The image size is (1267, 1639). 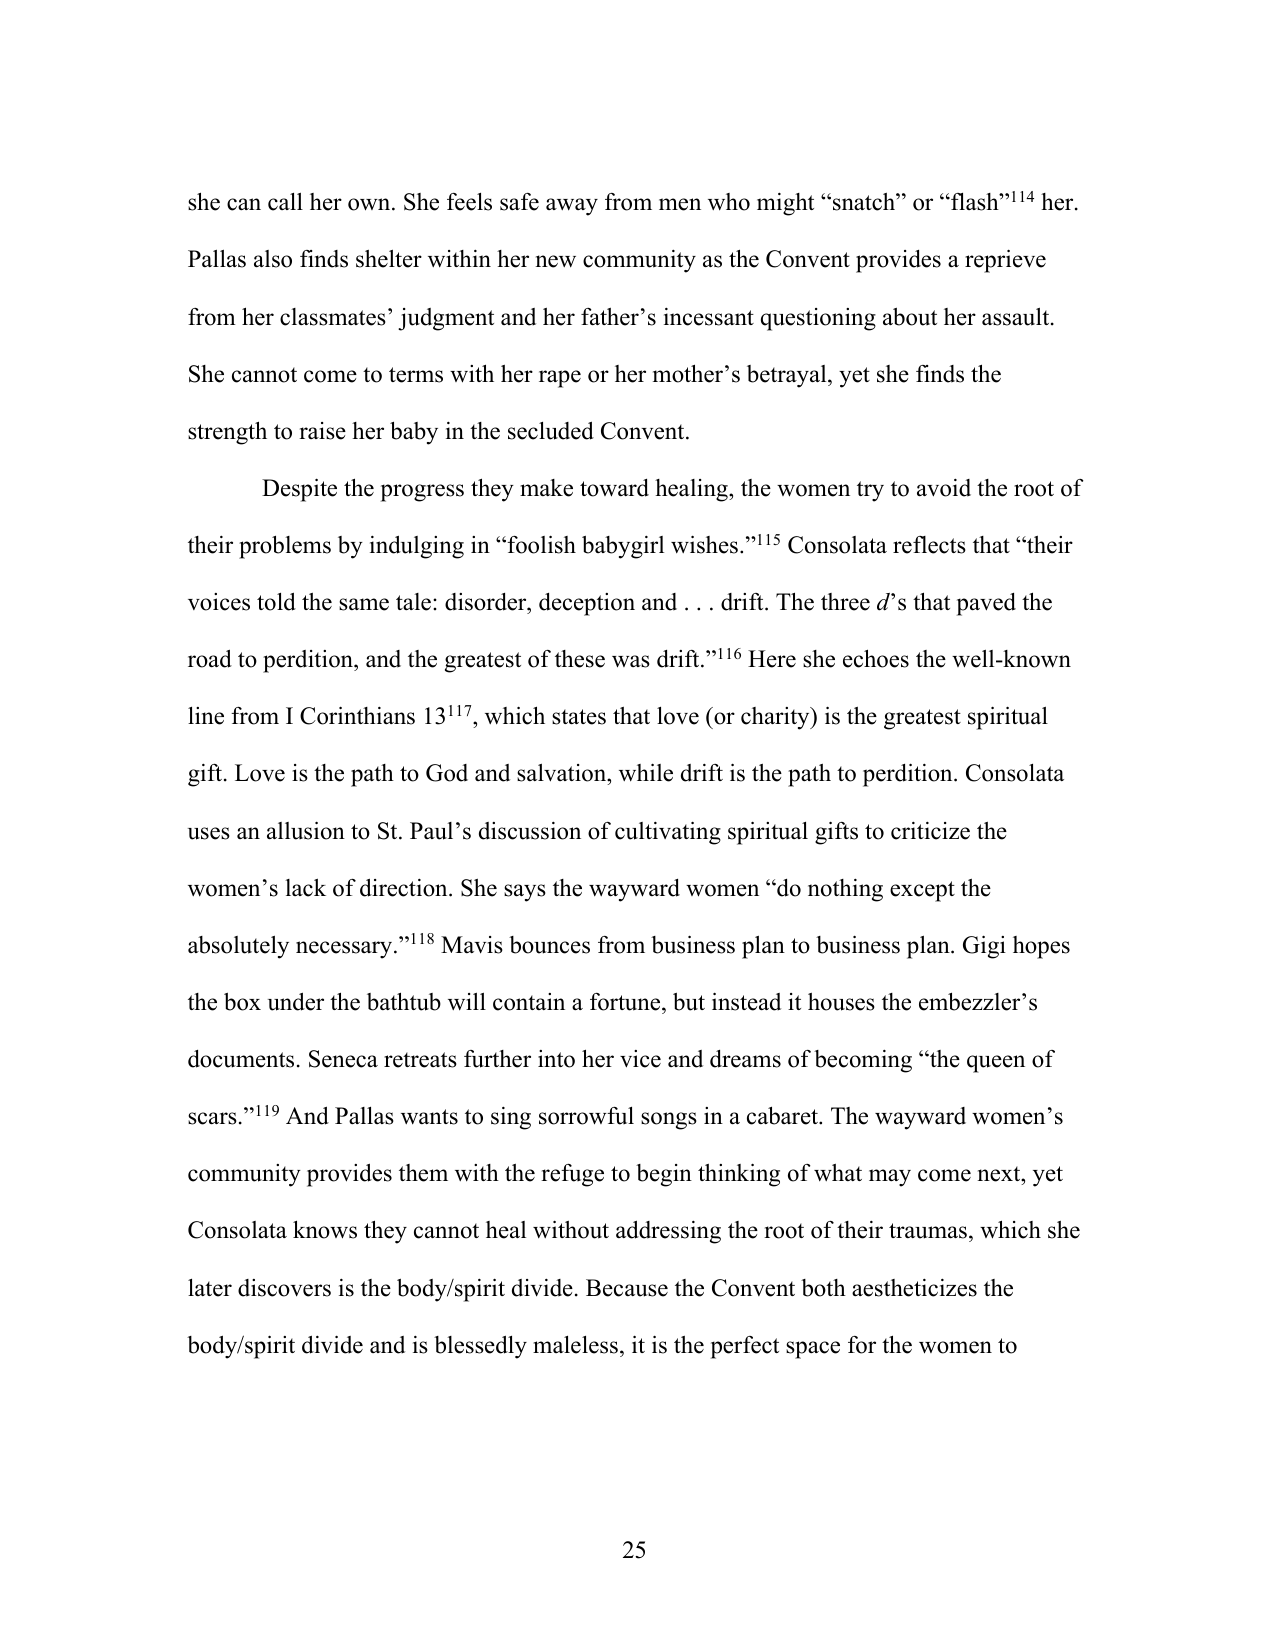 I want to click on reprieve, so click(x=1005, y=261).
